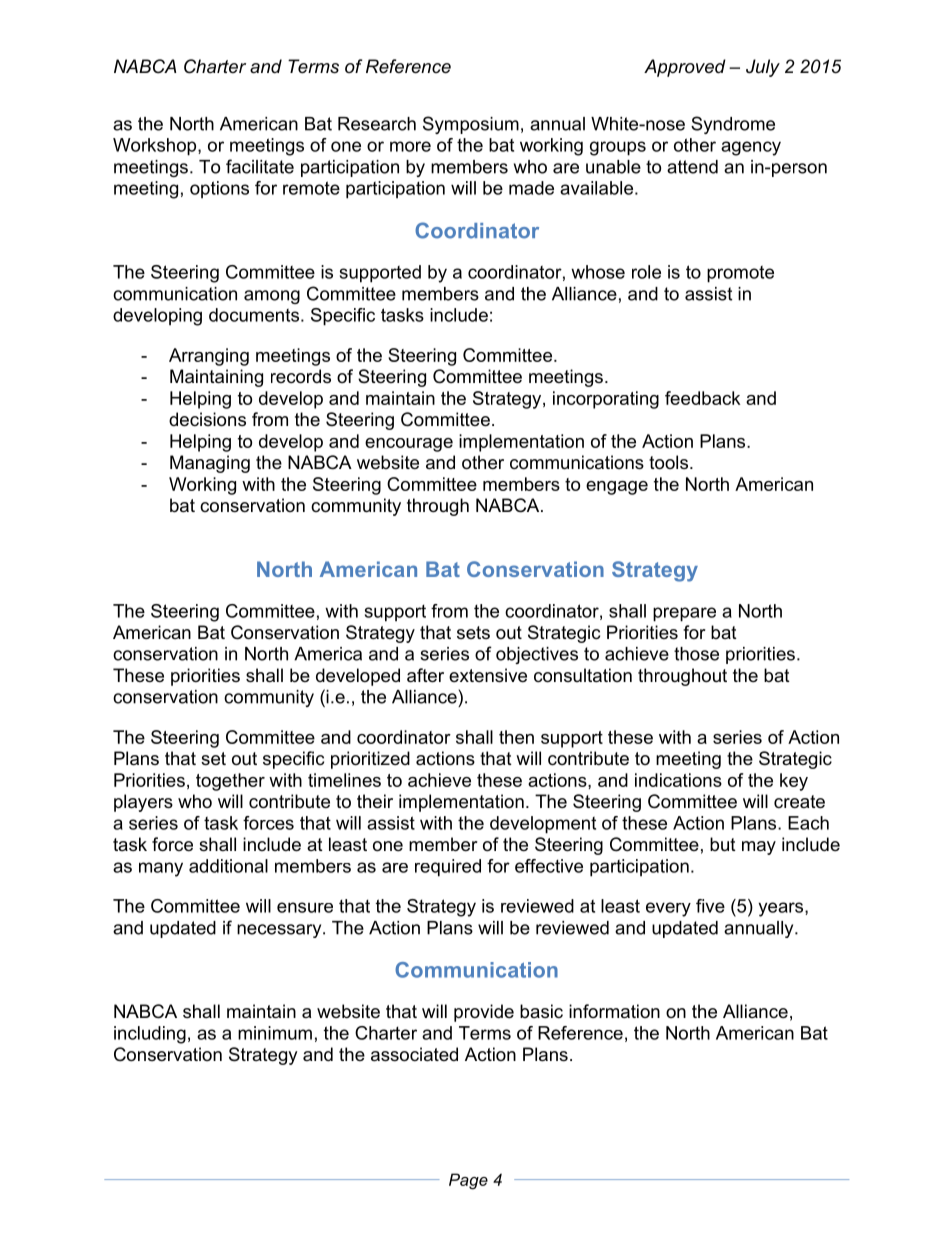 This screenshot has height=1233, width=952. What do you see at coordinates (228, 866) in the screenshot?
I see `additional` at bounding box center [228, 866].
